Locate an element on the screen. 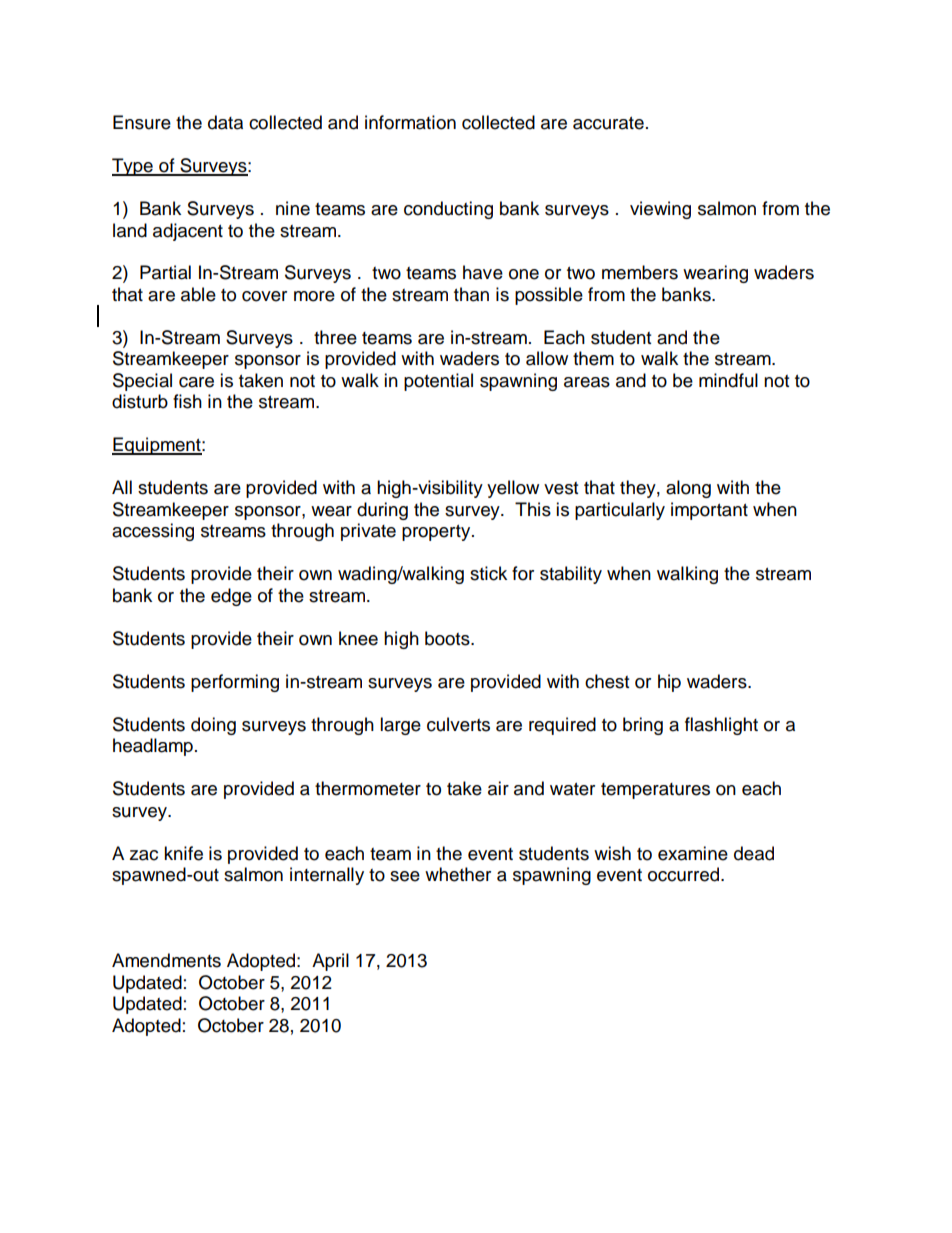 The width and height of the screenshot is (952, 1233). able is located at coordinates (198, 294).
